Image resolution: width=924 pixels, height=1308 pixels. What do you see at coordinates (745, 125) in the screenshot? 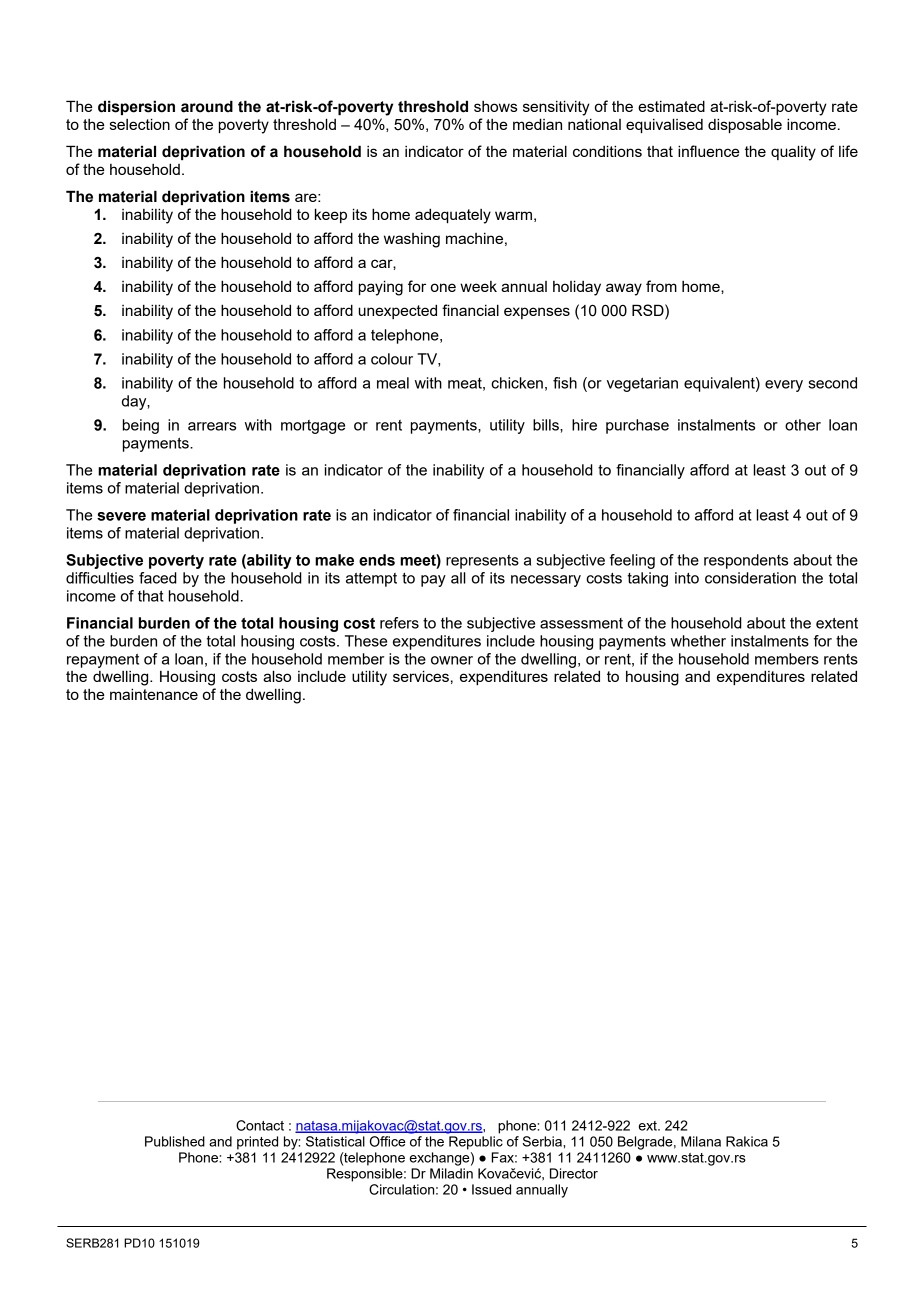
I see `disposable` at bounding box center [745, 125].
